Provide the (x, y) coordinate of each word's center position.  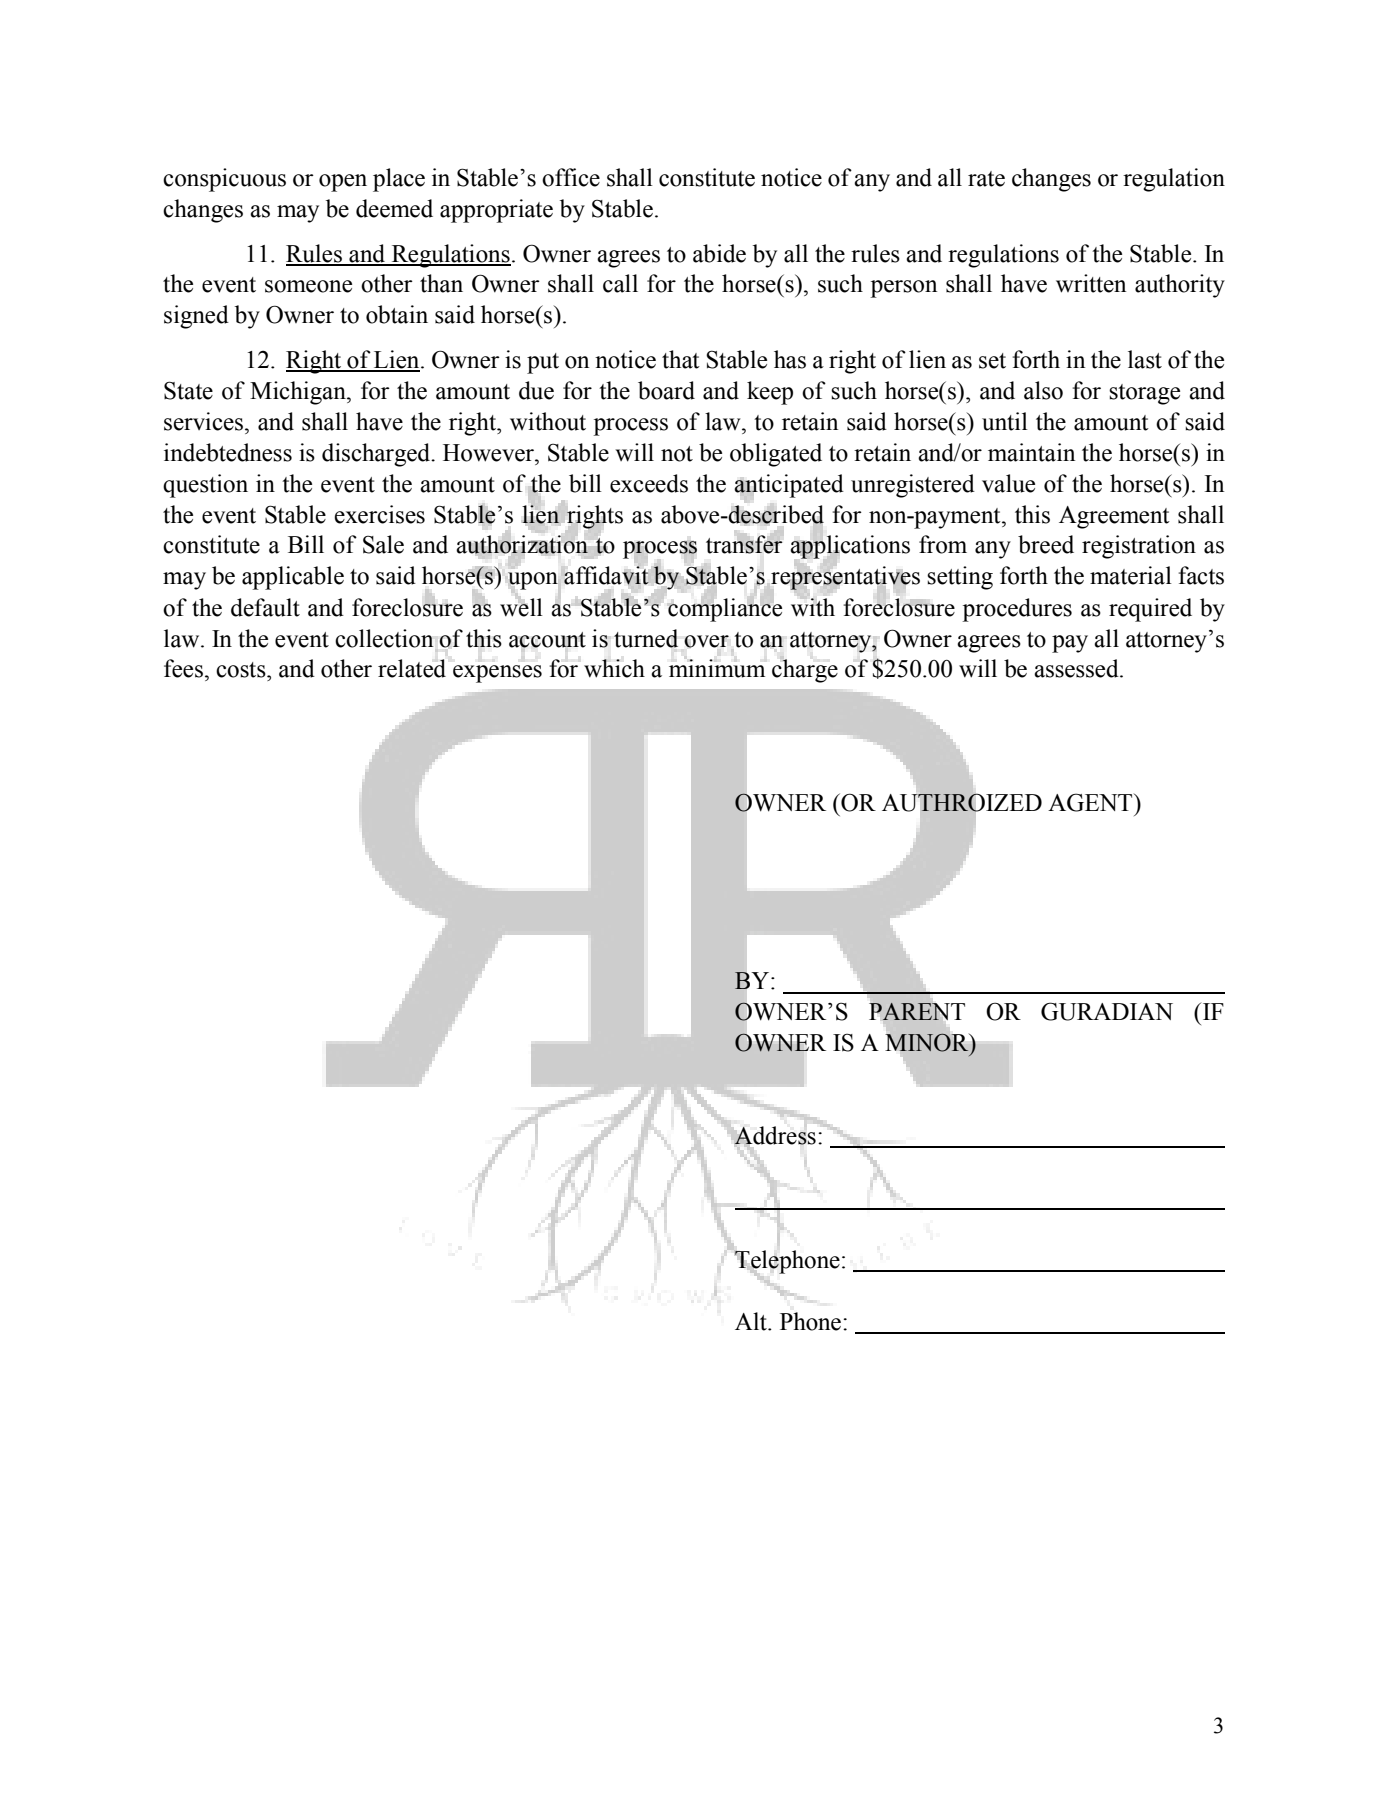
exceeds (649, 483)
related (412, 668)
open (343, 183)
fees (183, 668)
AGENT (1091, 802)
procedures (1017, 610)
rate (986, 179)
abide (719, 253)
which (614, 668)
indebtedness (228, 452)
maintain (1031, 452)
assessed (1077, 668)
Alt (752, 1321)
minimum (717, 668)
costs (242, 670)
